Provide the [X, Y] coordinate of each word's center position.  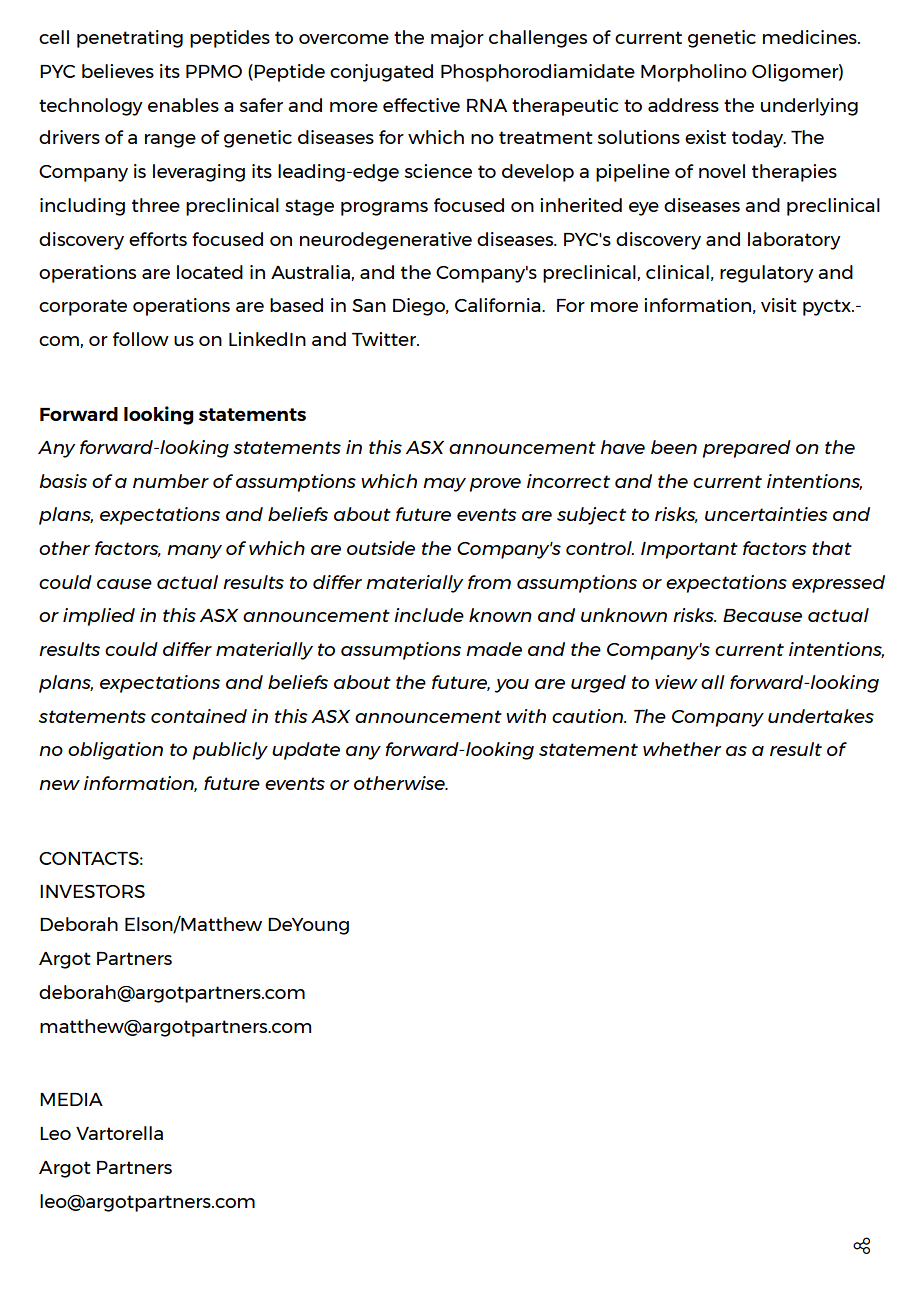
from [489, 582]
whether [682, 749]
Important [689, 550]
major [457, 39]
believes [118, 71]
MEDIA [71, 1099]
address [683, 105]
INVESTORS [92, 891]
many [194, 552]
